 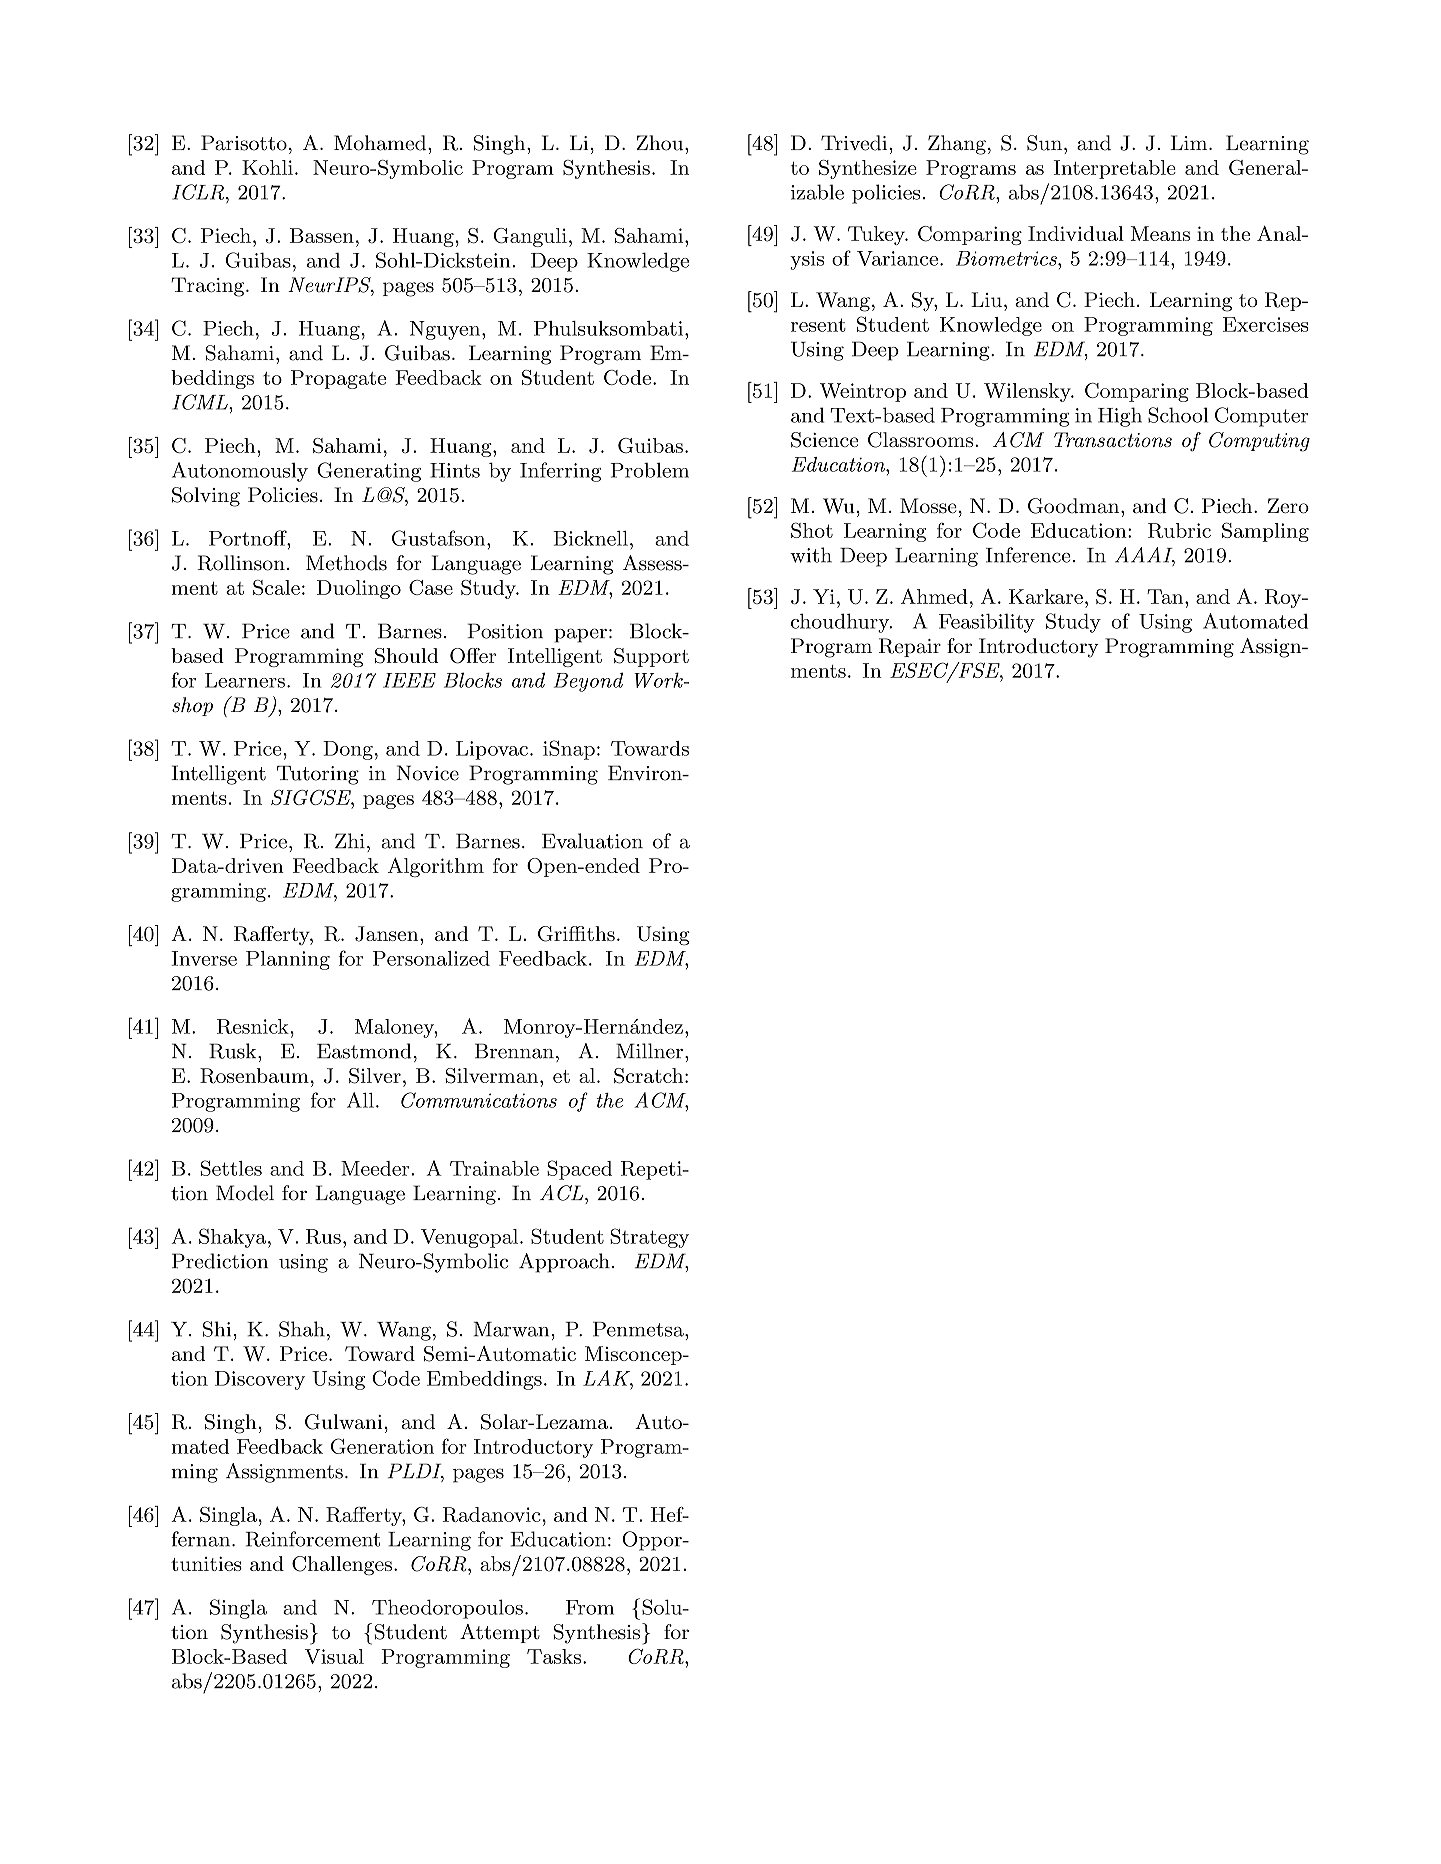 What do you see at coordinates (334, 1656) in the page?
I see `Visual` at bounding box center [334, 1656].
